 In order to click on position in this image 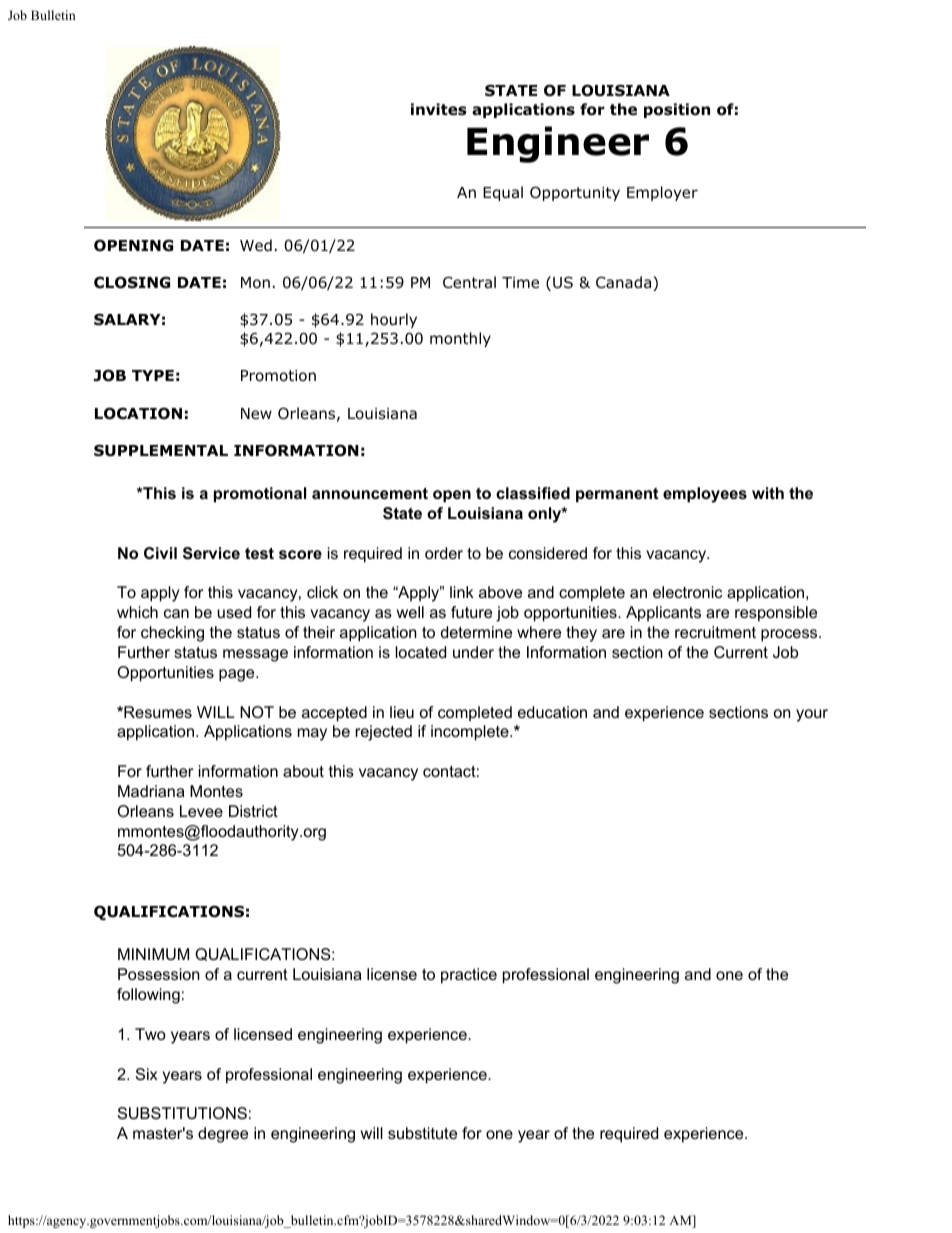, I will do `click(677, 110)`.
